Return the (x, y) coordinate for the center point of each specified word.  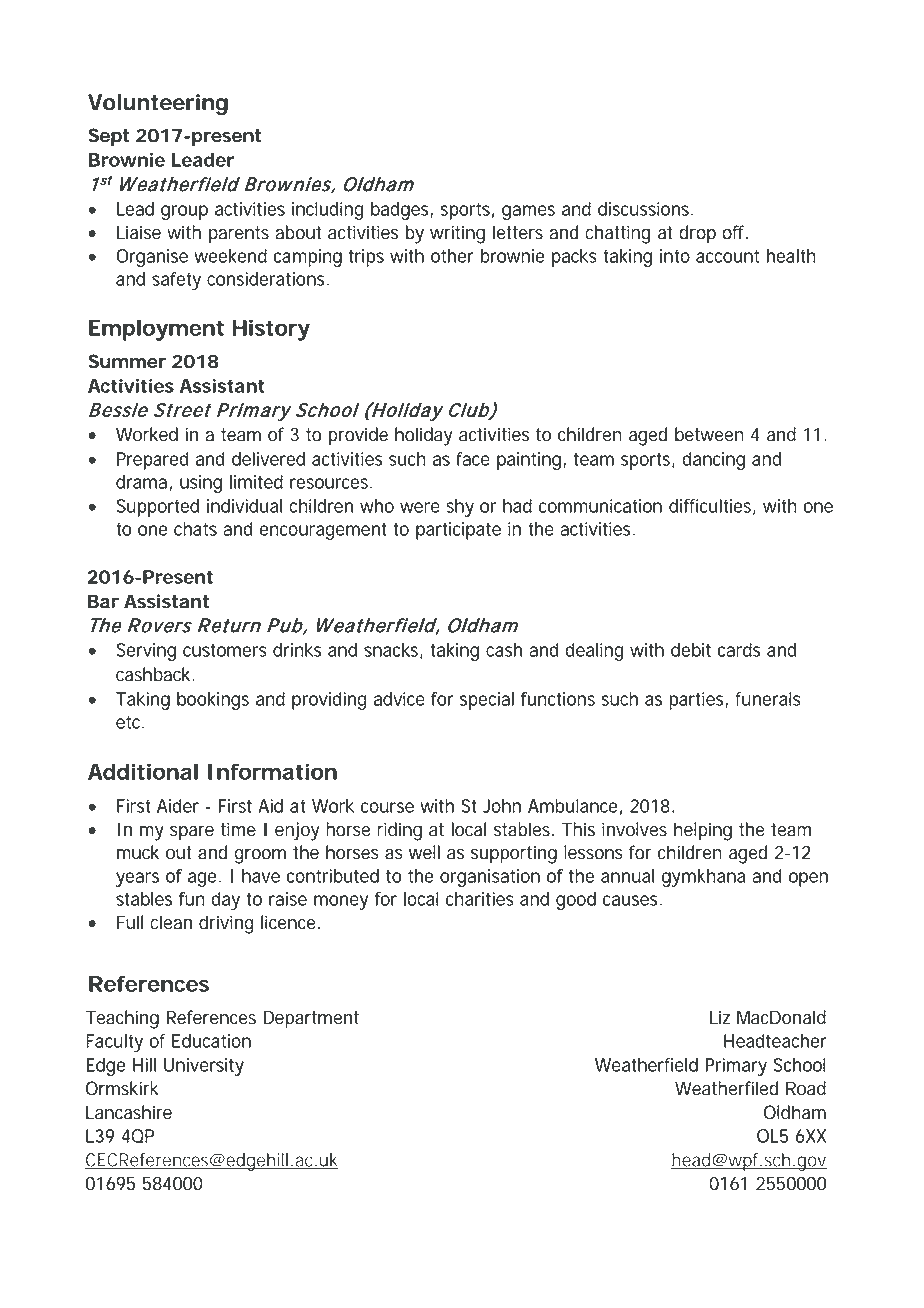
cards (739, 650)
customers (225, 650)
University (204, 1067)
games (528, 212)
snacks (392, 651)
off (735, 232)
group (184, 212)
